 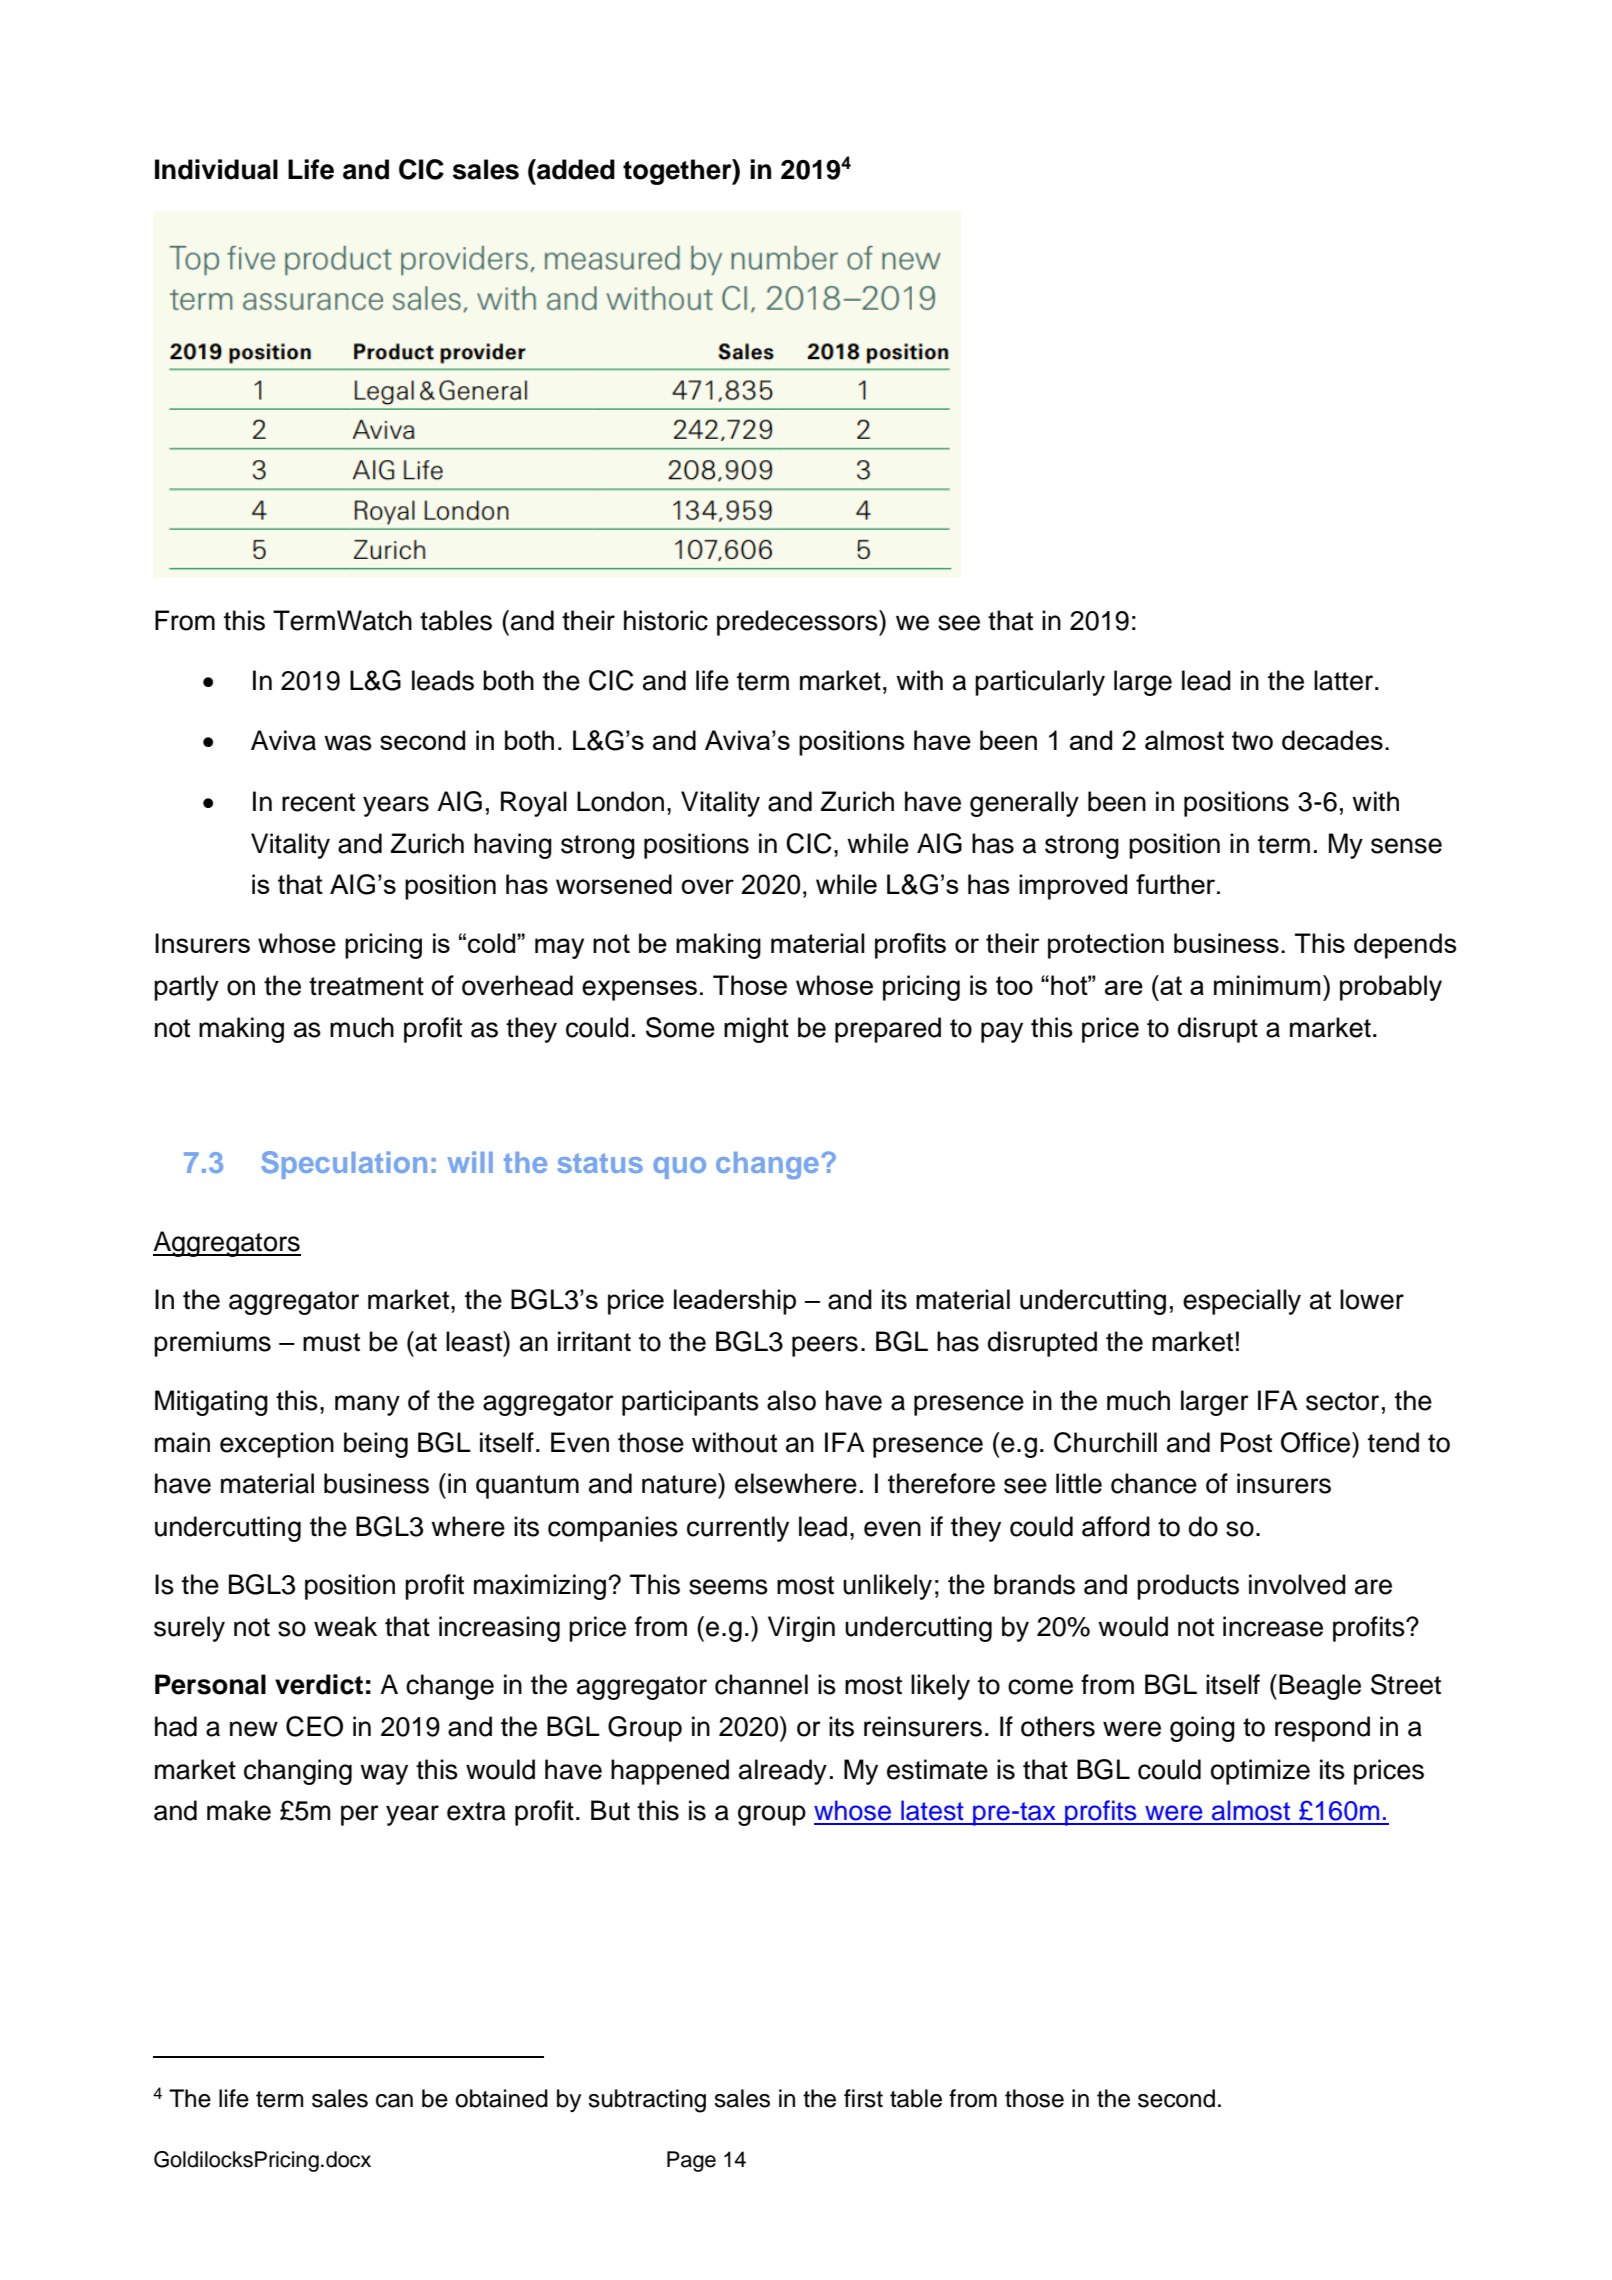 I want to click on especially, so click(x=1242, y=1302).
